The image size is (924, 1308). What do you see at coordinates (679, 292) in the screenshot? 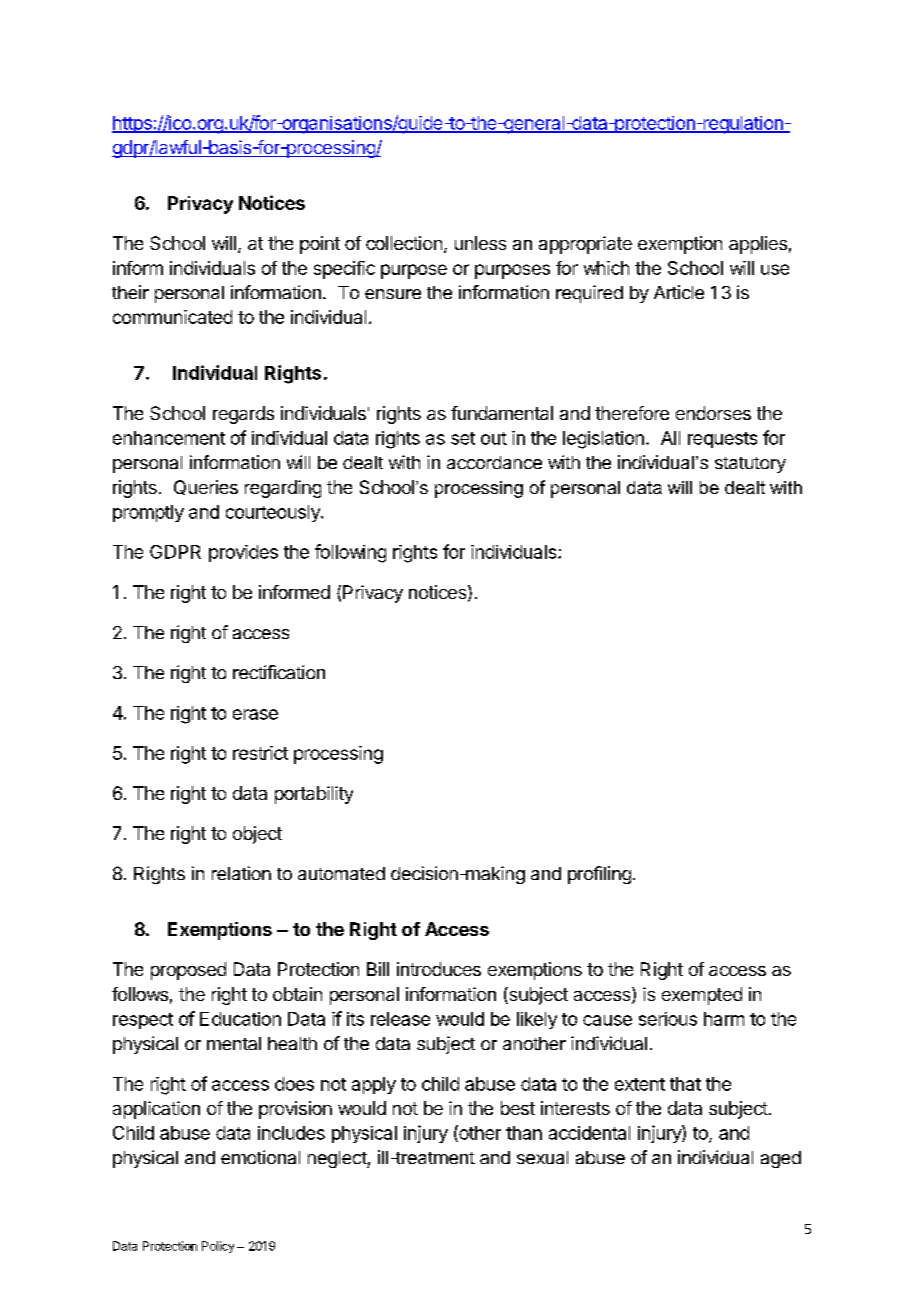
I see `Article` at bounding box center [679, 292].
